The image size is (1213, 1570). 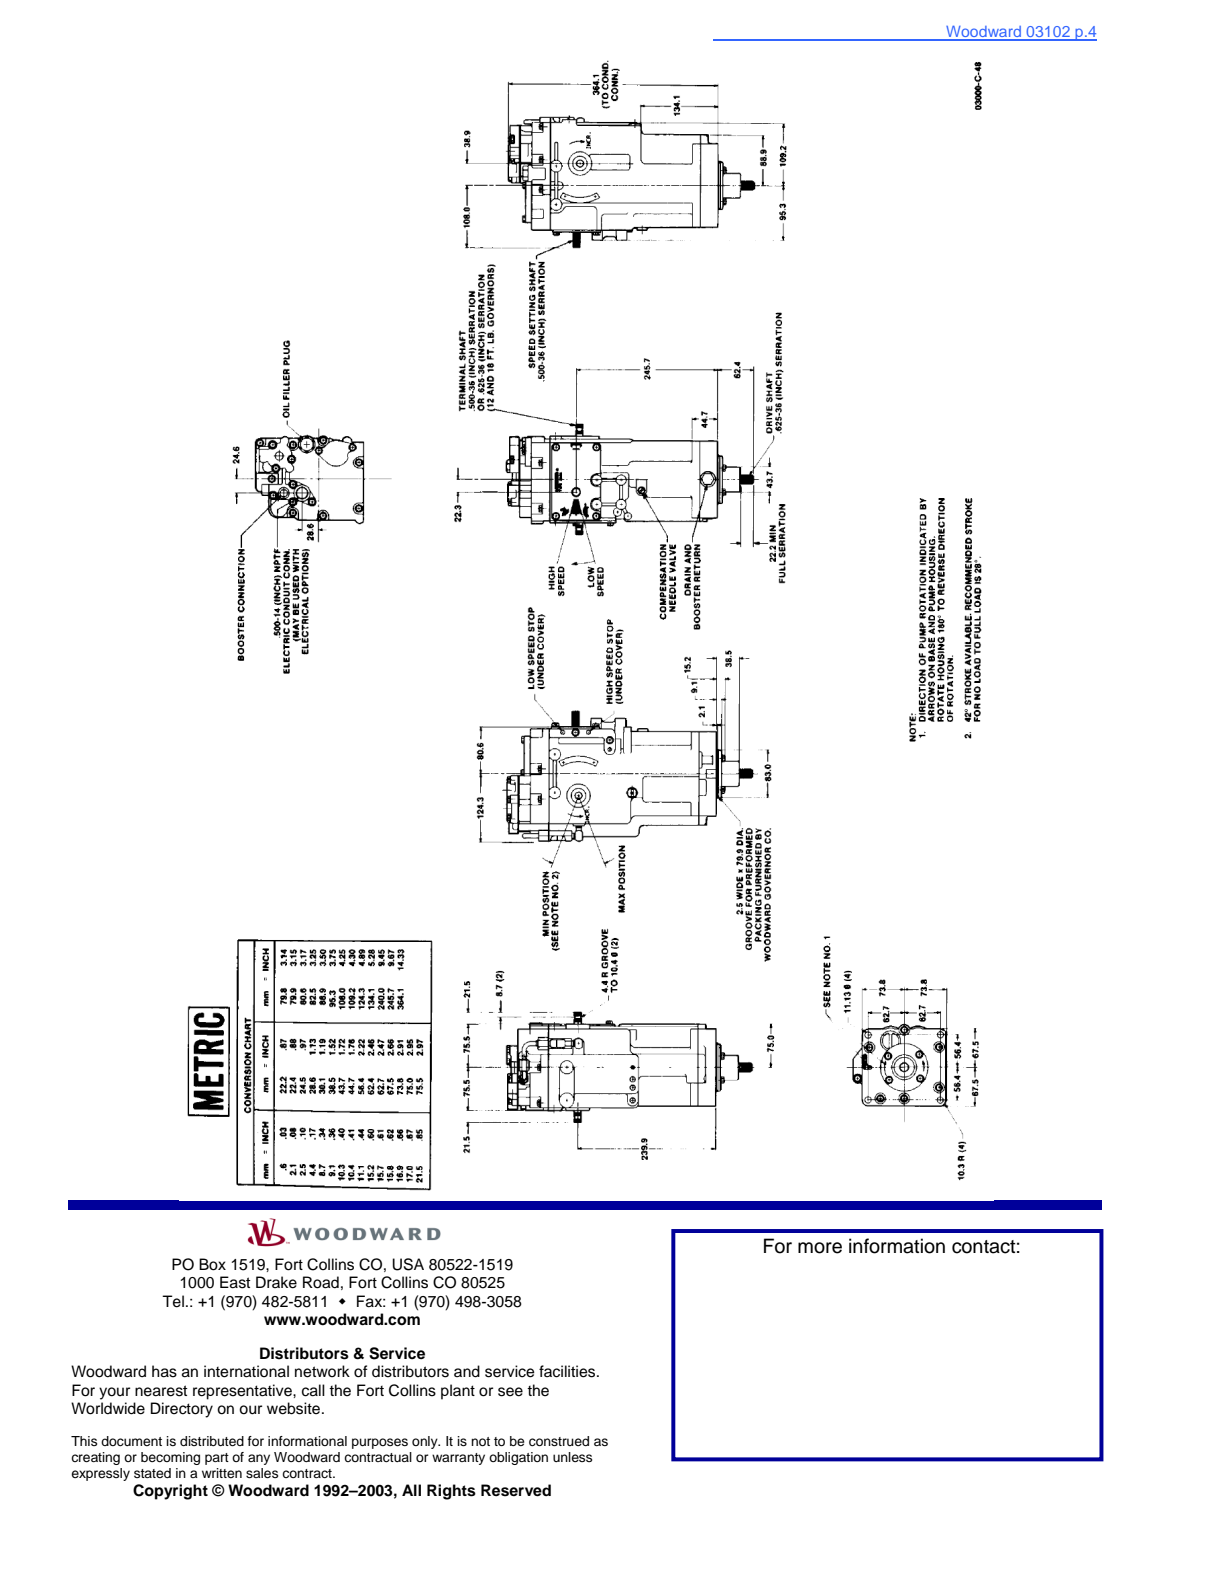 I want to click on Copyright, so click(x=170, y=1492).
